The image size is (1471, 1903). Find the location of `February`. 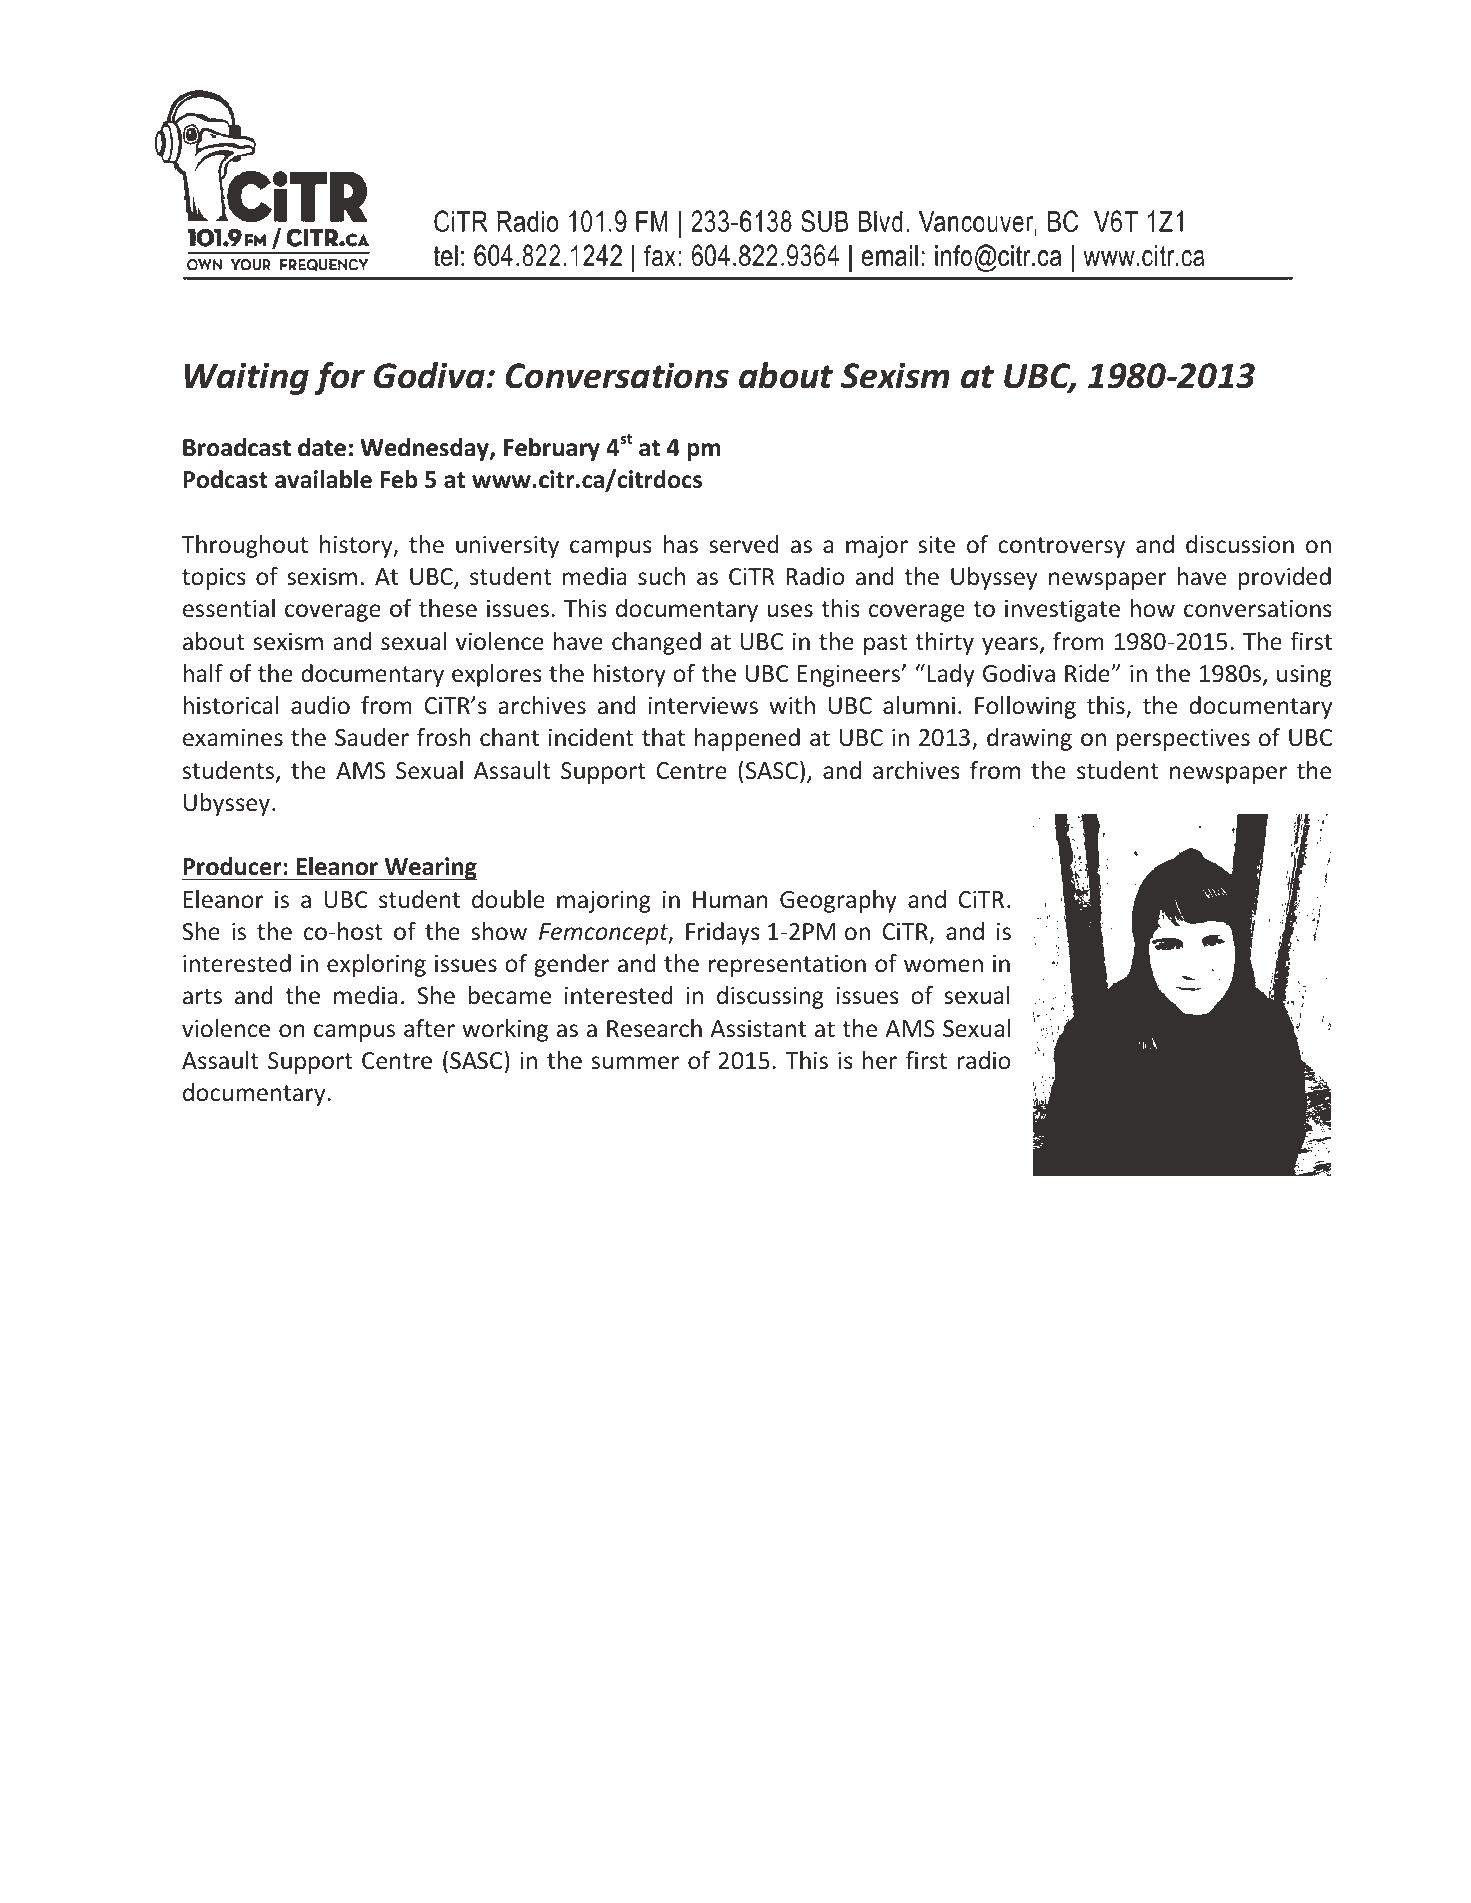

February is located at coordinates (552, 449).
